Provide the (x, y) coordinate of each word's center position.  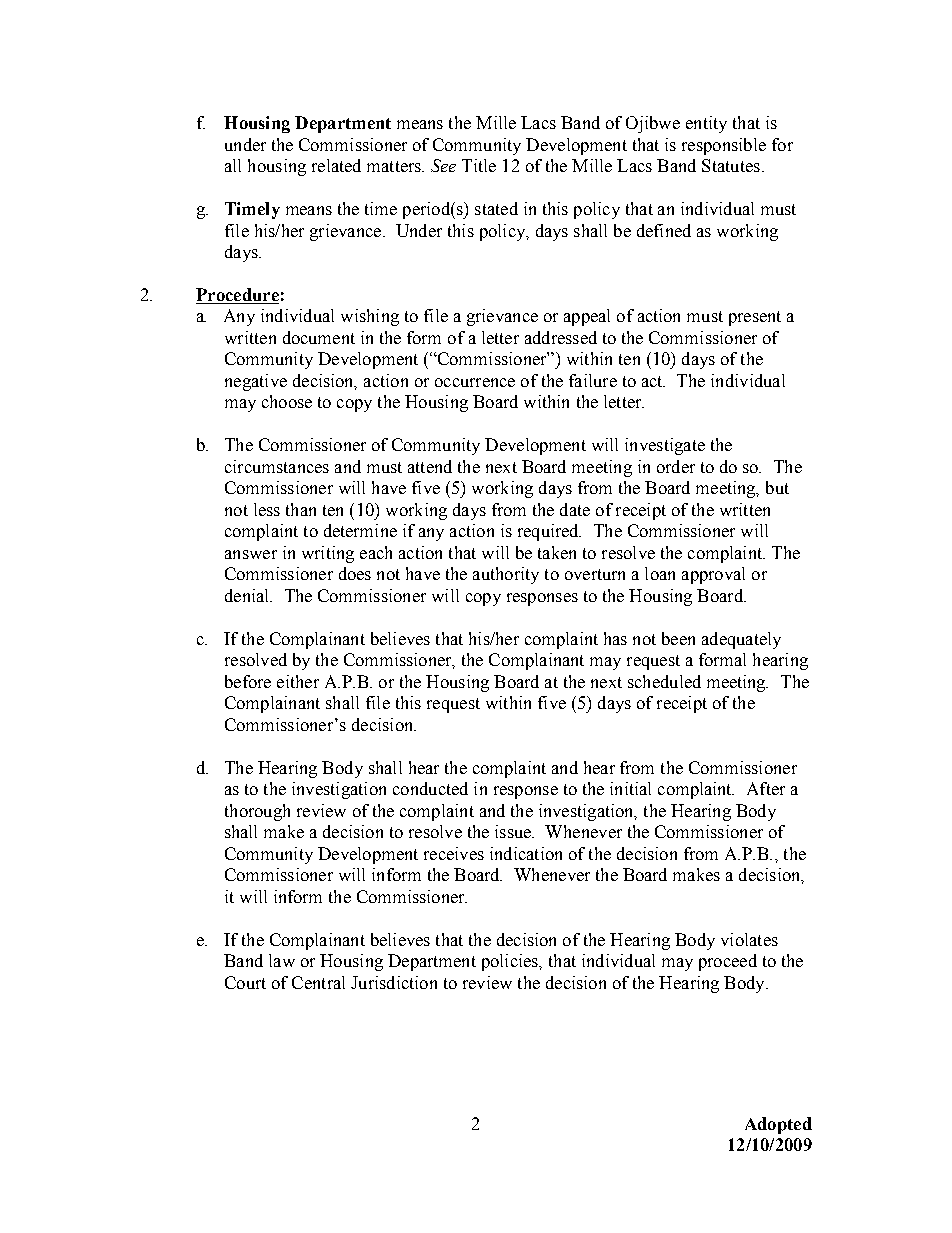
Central (318, 982)
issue (514, 831)
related (336, 165)
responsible (724, 146)
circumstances (277, 466)
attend (430, 466)
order (676, 466)
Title (479, 165)
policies (511, 962)
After (766, 788)
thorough (257, 812)
